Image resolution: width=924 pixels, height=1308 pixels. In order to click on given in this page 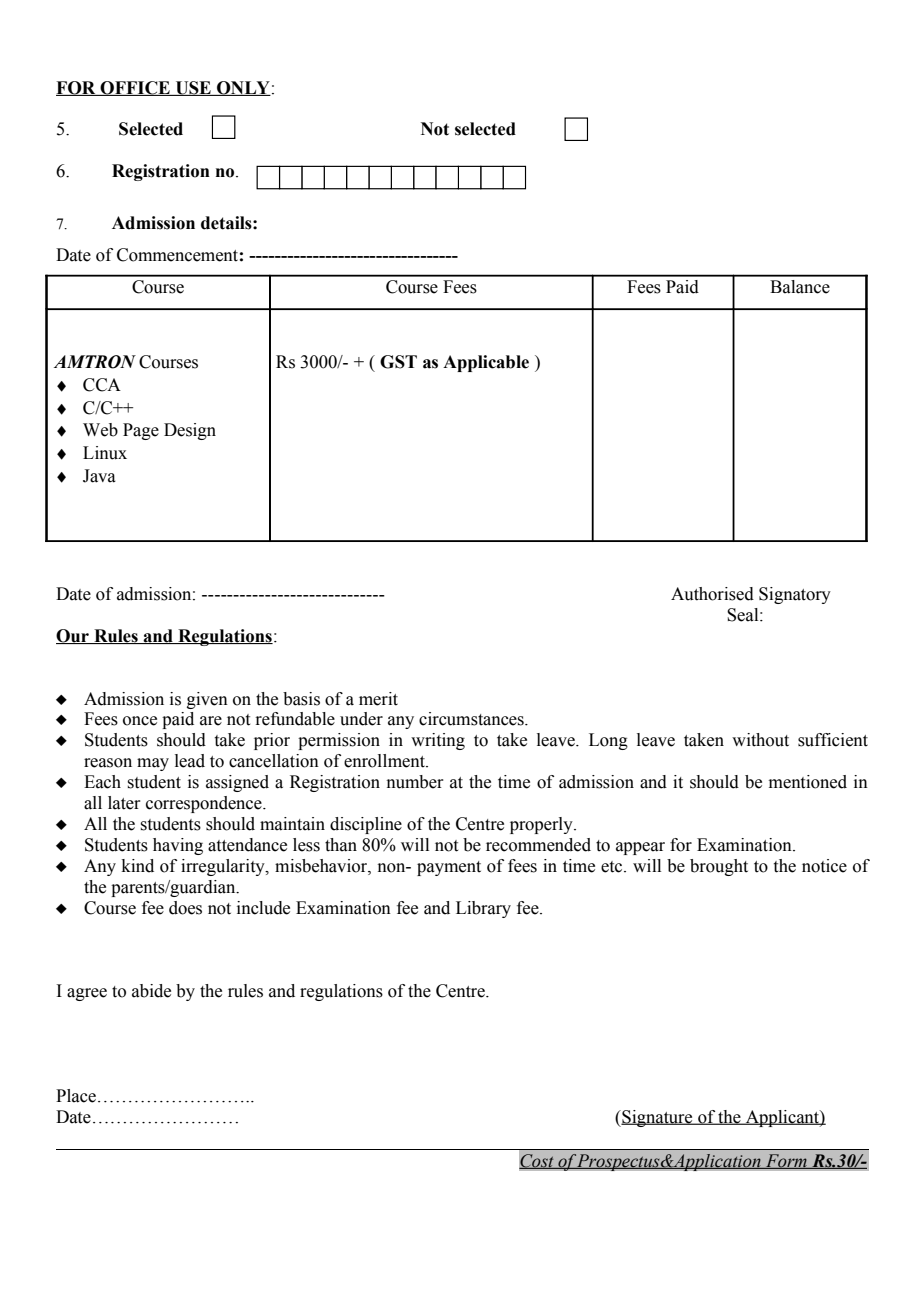, I will do `click(207, 700)`.
